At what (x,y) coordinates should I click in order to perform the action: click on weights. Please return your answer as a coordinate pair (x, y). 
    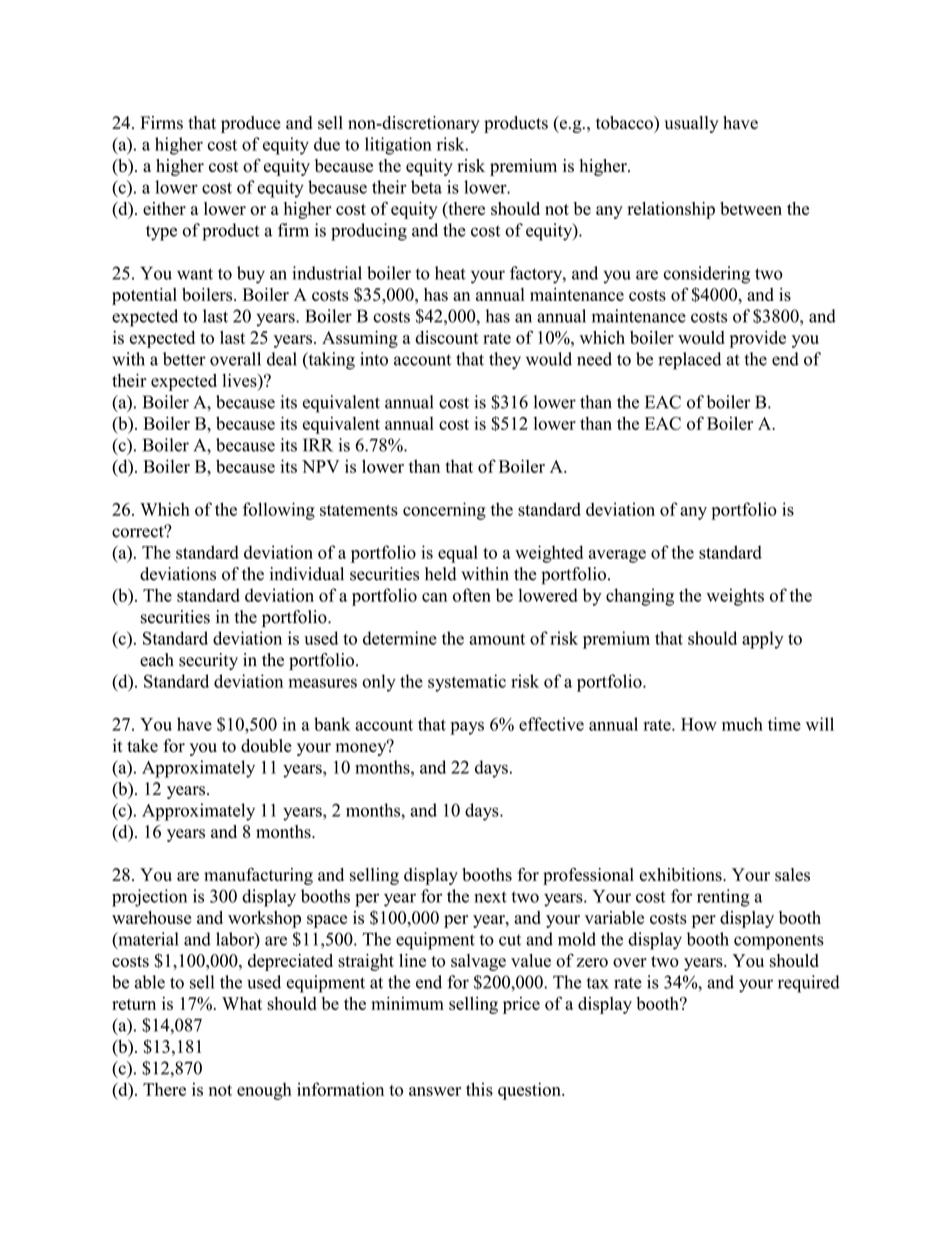
    Looking at the image, I should click on (735, 597).
